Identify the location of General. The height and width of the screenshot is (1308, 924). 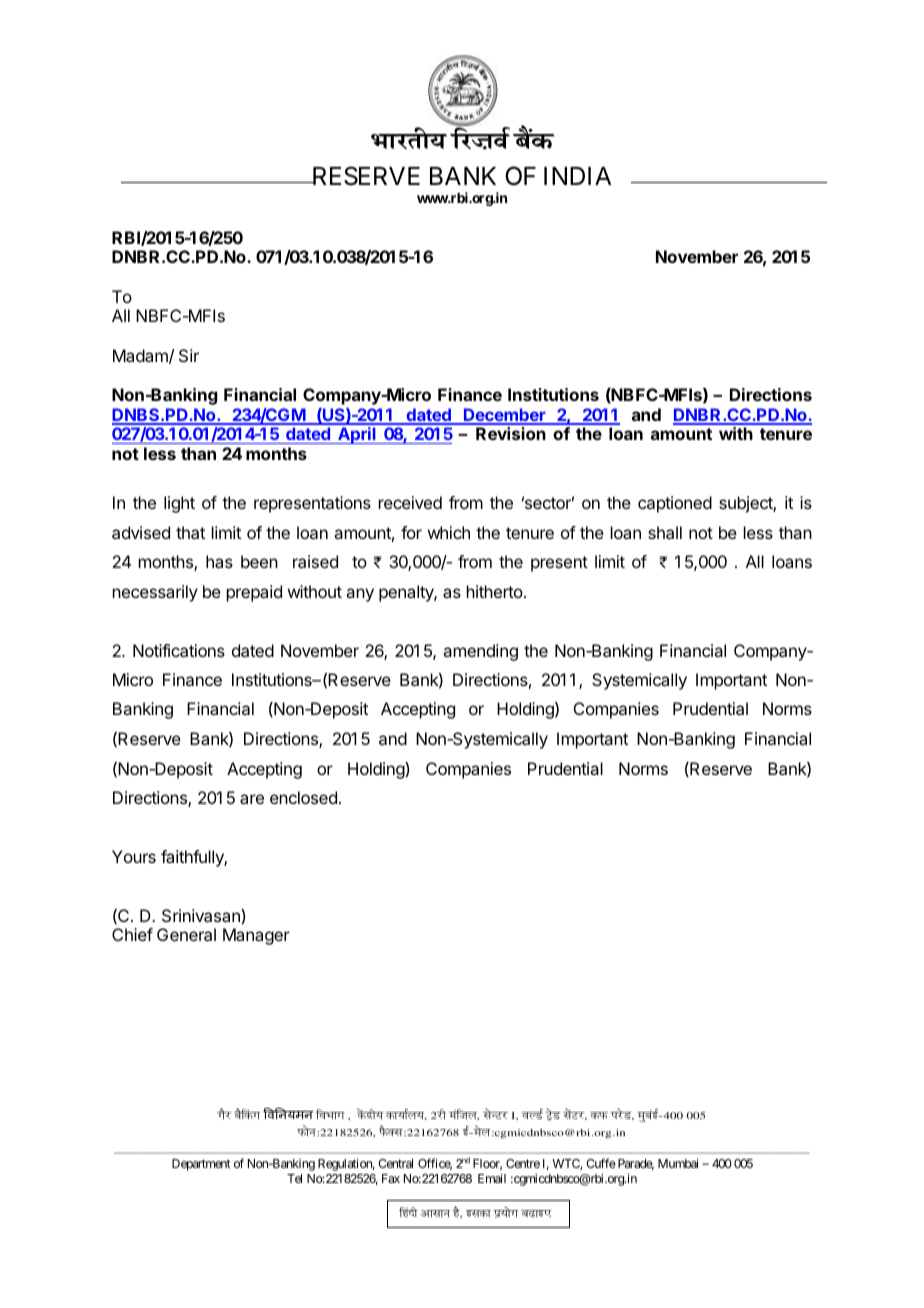
(186, 934).
